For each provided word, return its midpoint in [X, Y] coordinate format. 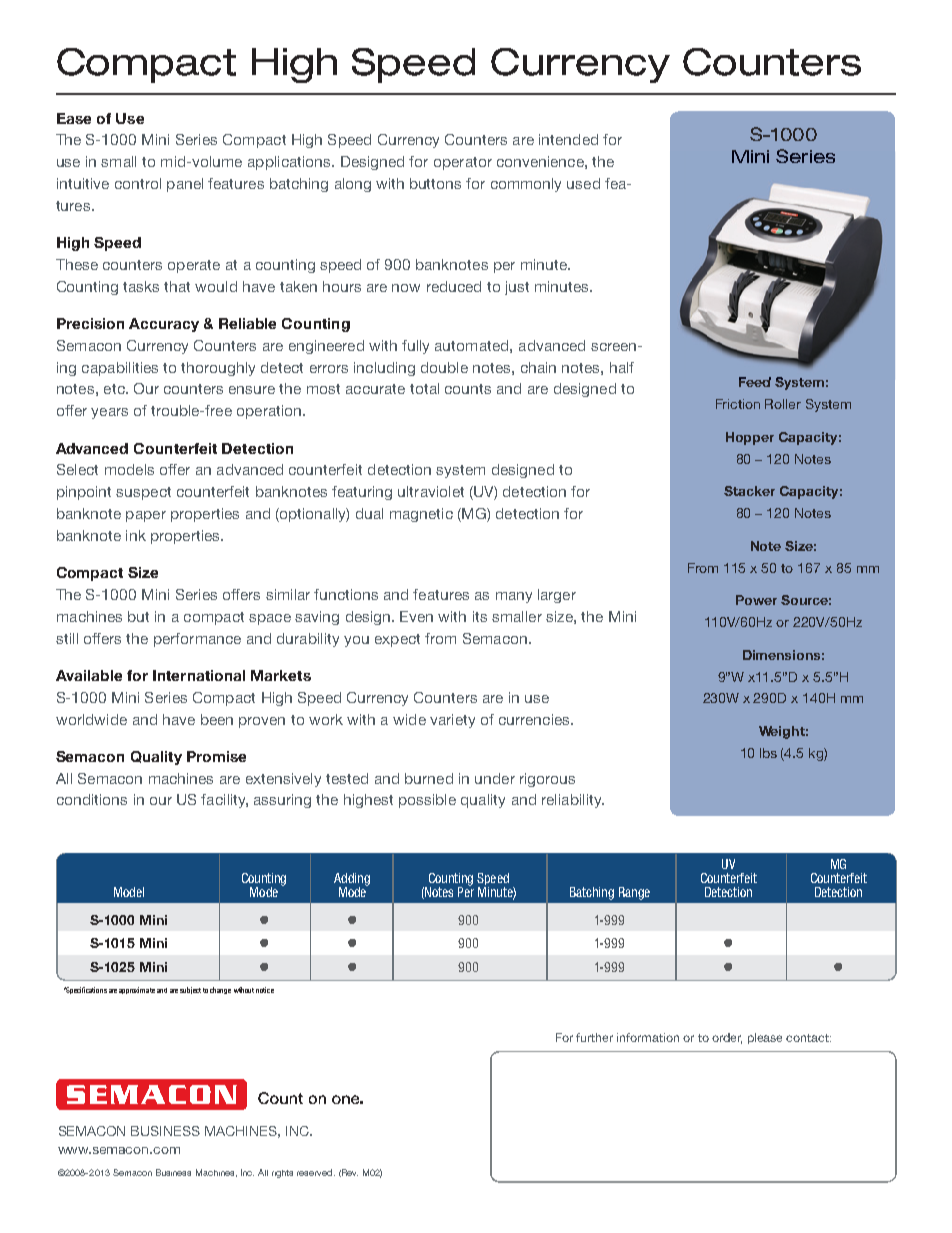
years [109, 413]
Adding [352, 880]
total [424, 388]
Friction [738, 404]
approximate [137, 990]
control [138, 183]
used [583, 183]
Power [756, 600]
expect [397, 640]
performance [197, 640]
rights [282, 1174]
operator [463, 163]
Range [634, 893]
